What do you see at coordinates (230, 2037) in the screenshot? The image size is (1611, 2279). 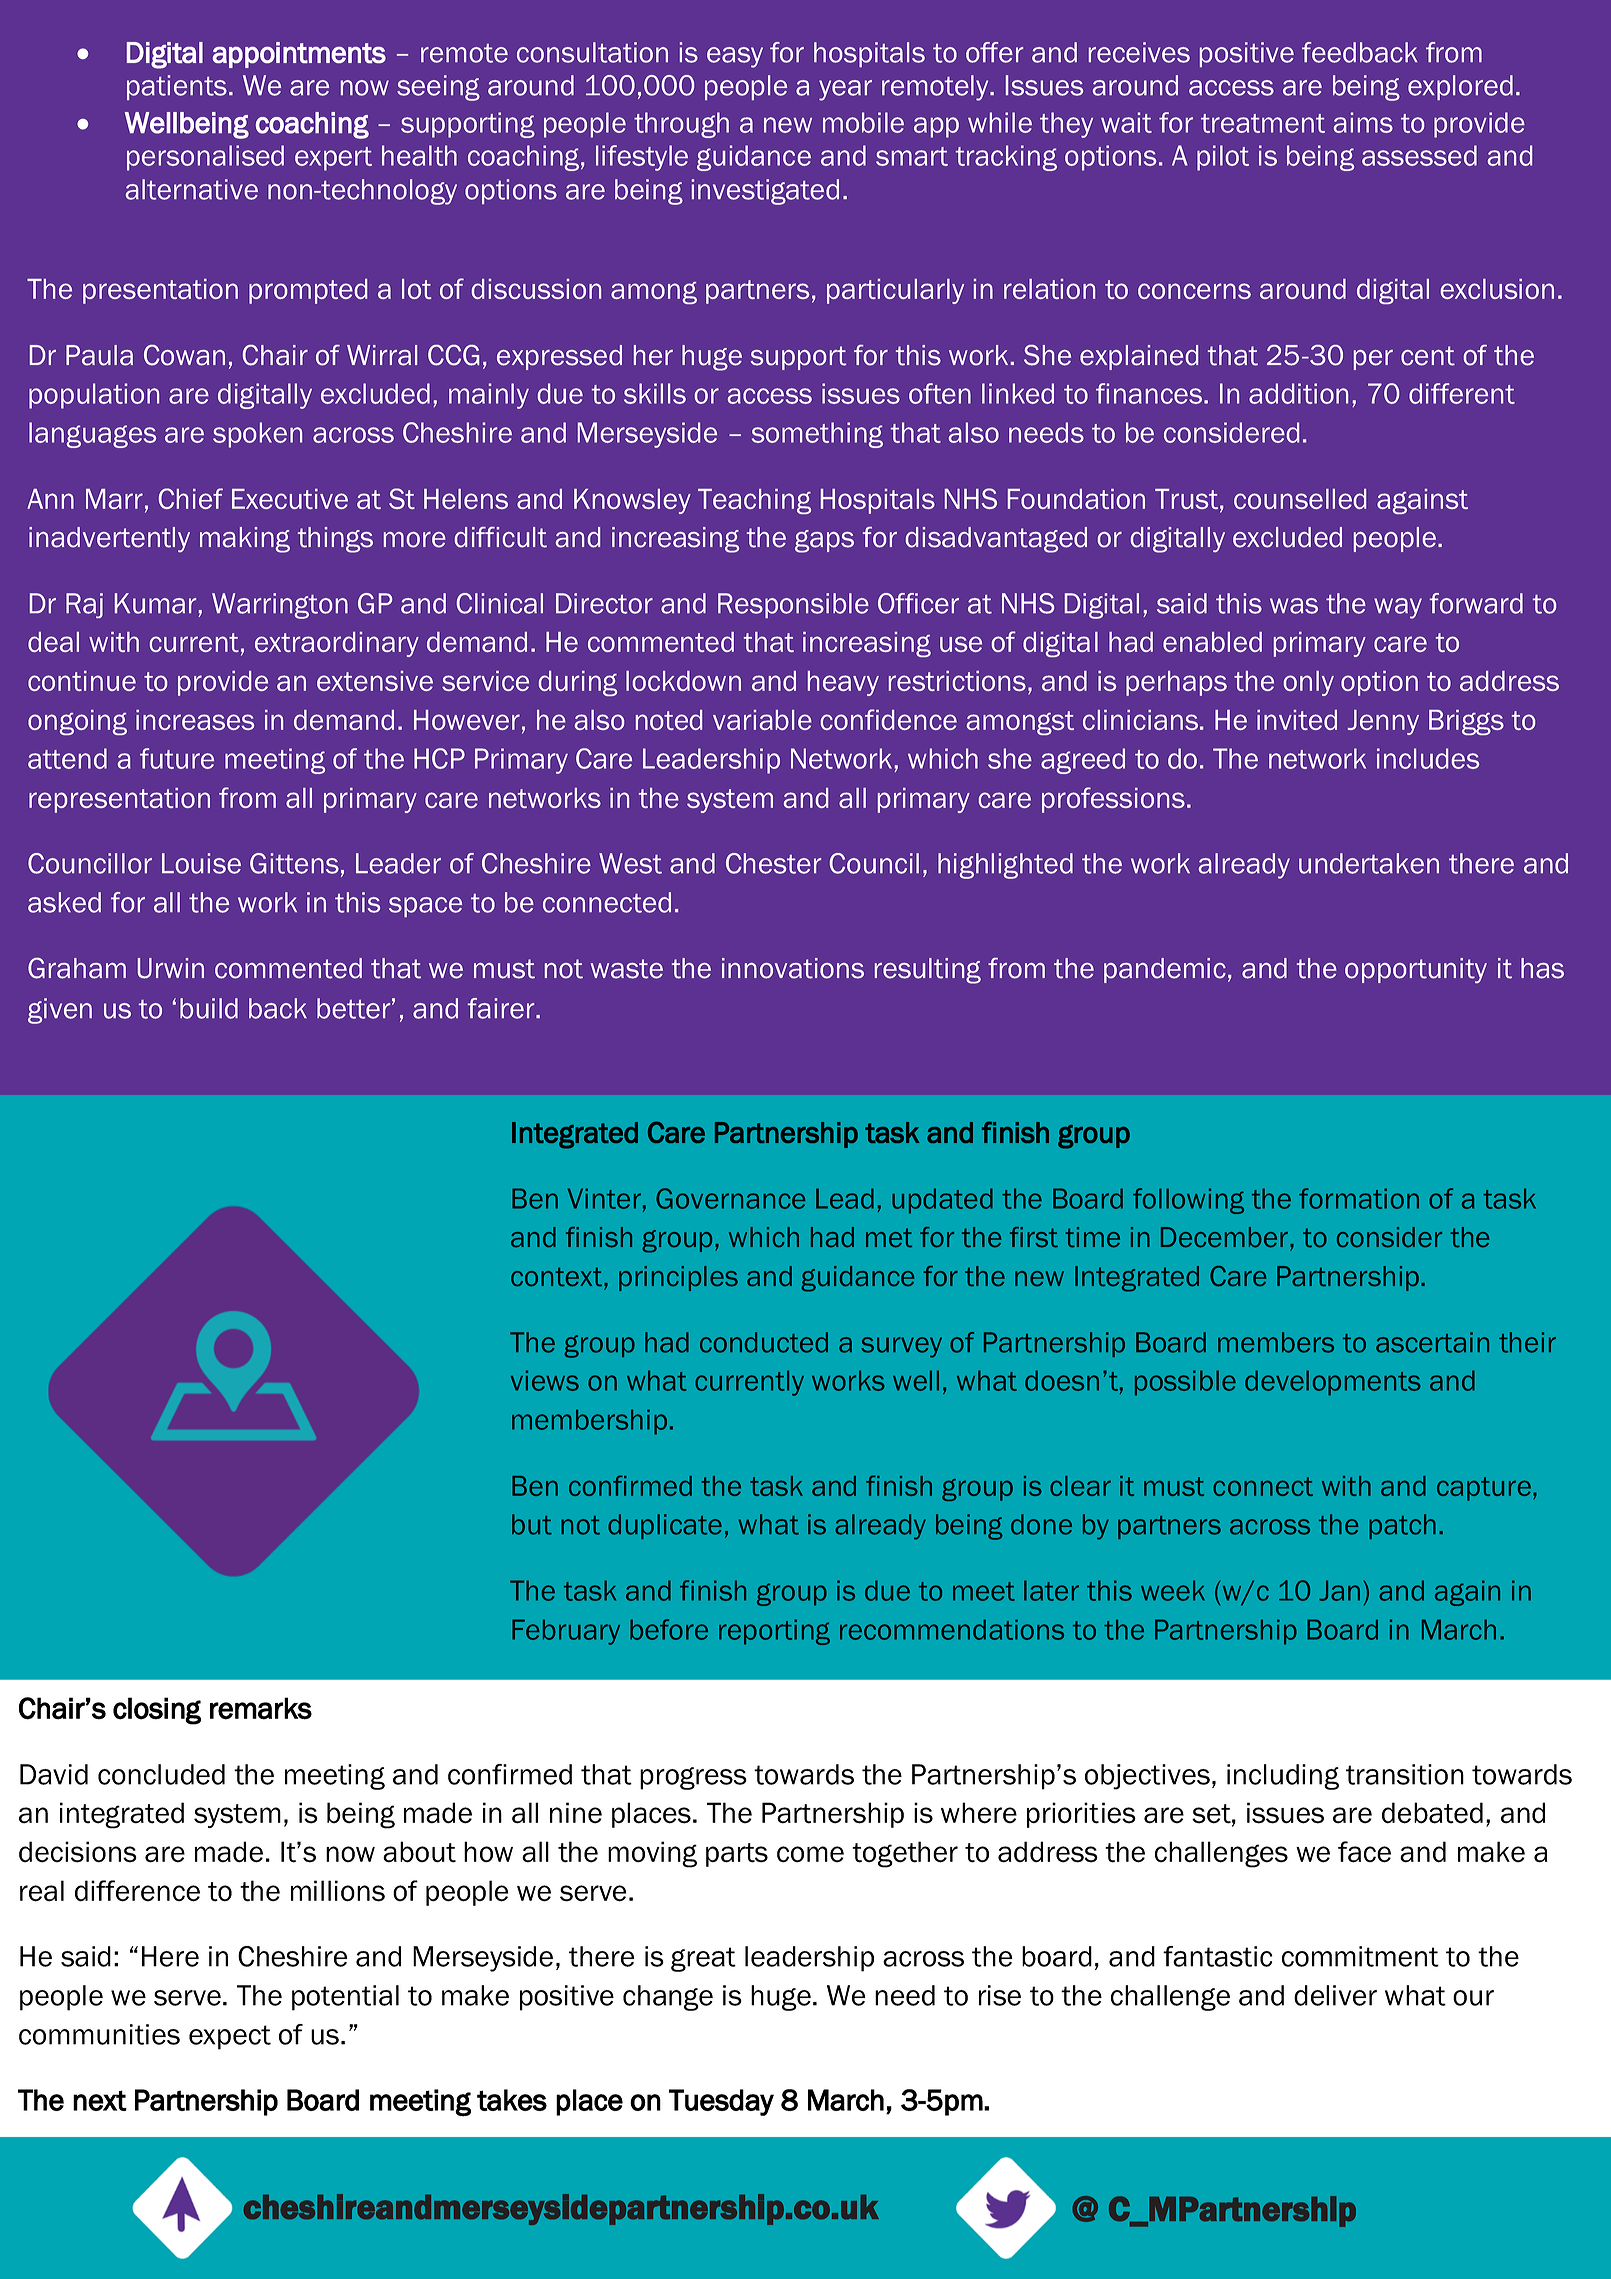 I see `expect` at bounding box center [230, 2037].
